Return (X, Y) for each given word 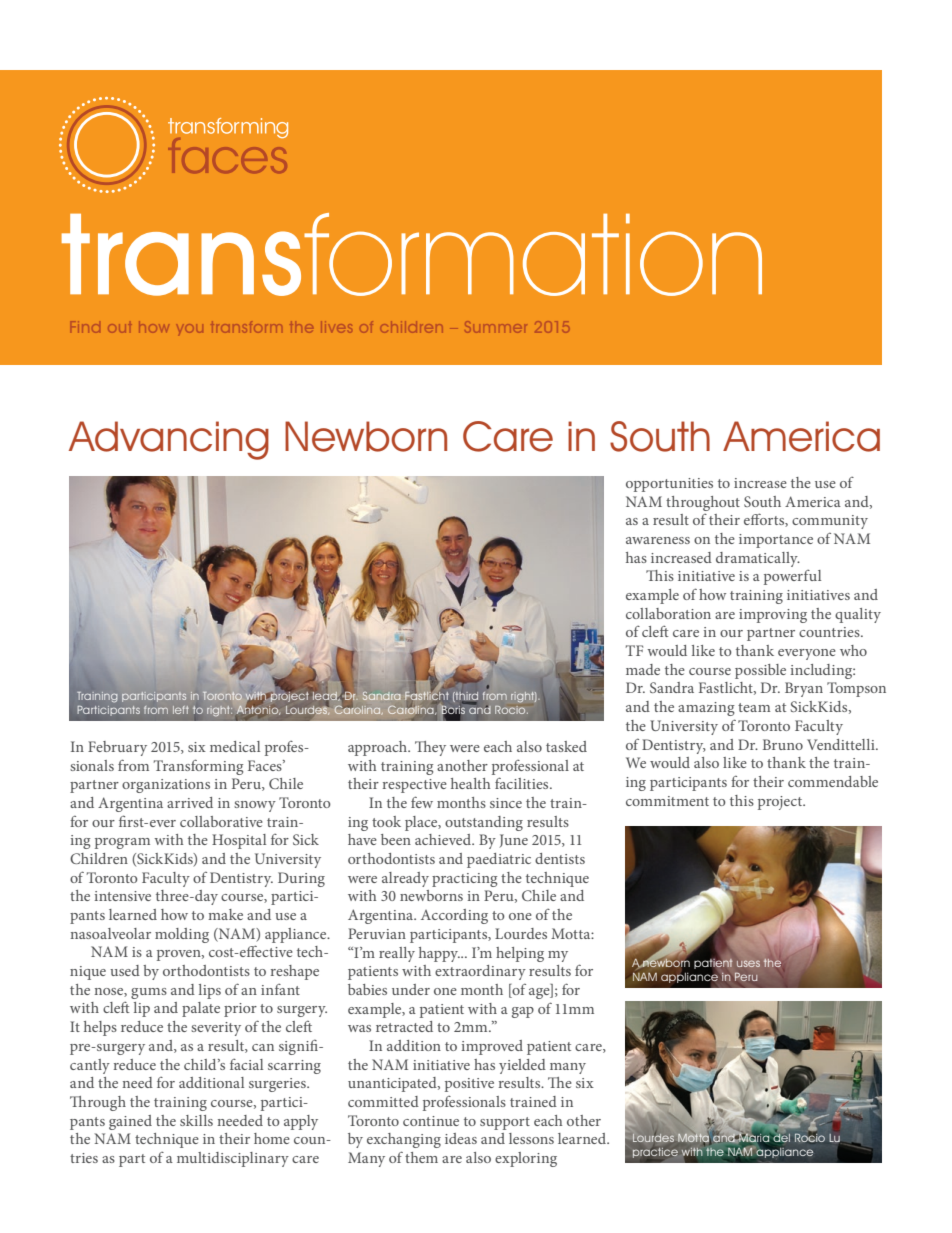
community (830, 522)
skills (196, 1120)
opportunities (669, 485)
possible (760, 671)
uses (748, 963)
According (454, 916)
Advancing (169, 440)
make (225, 914)
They (430, 748)
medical (235, 746)
